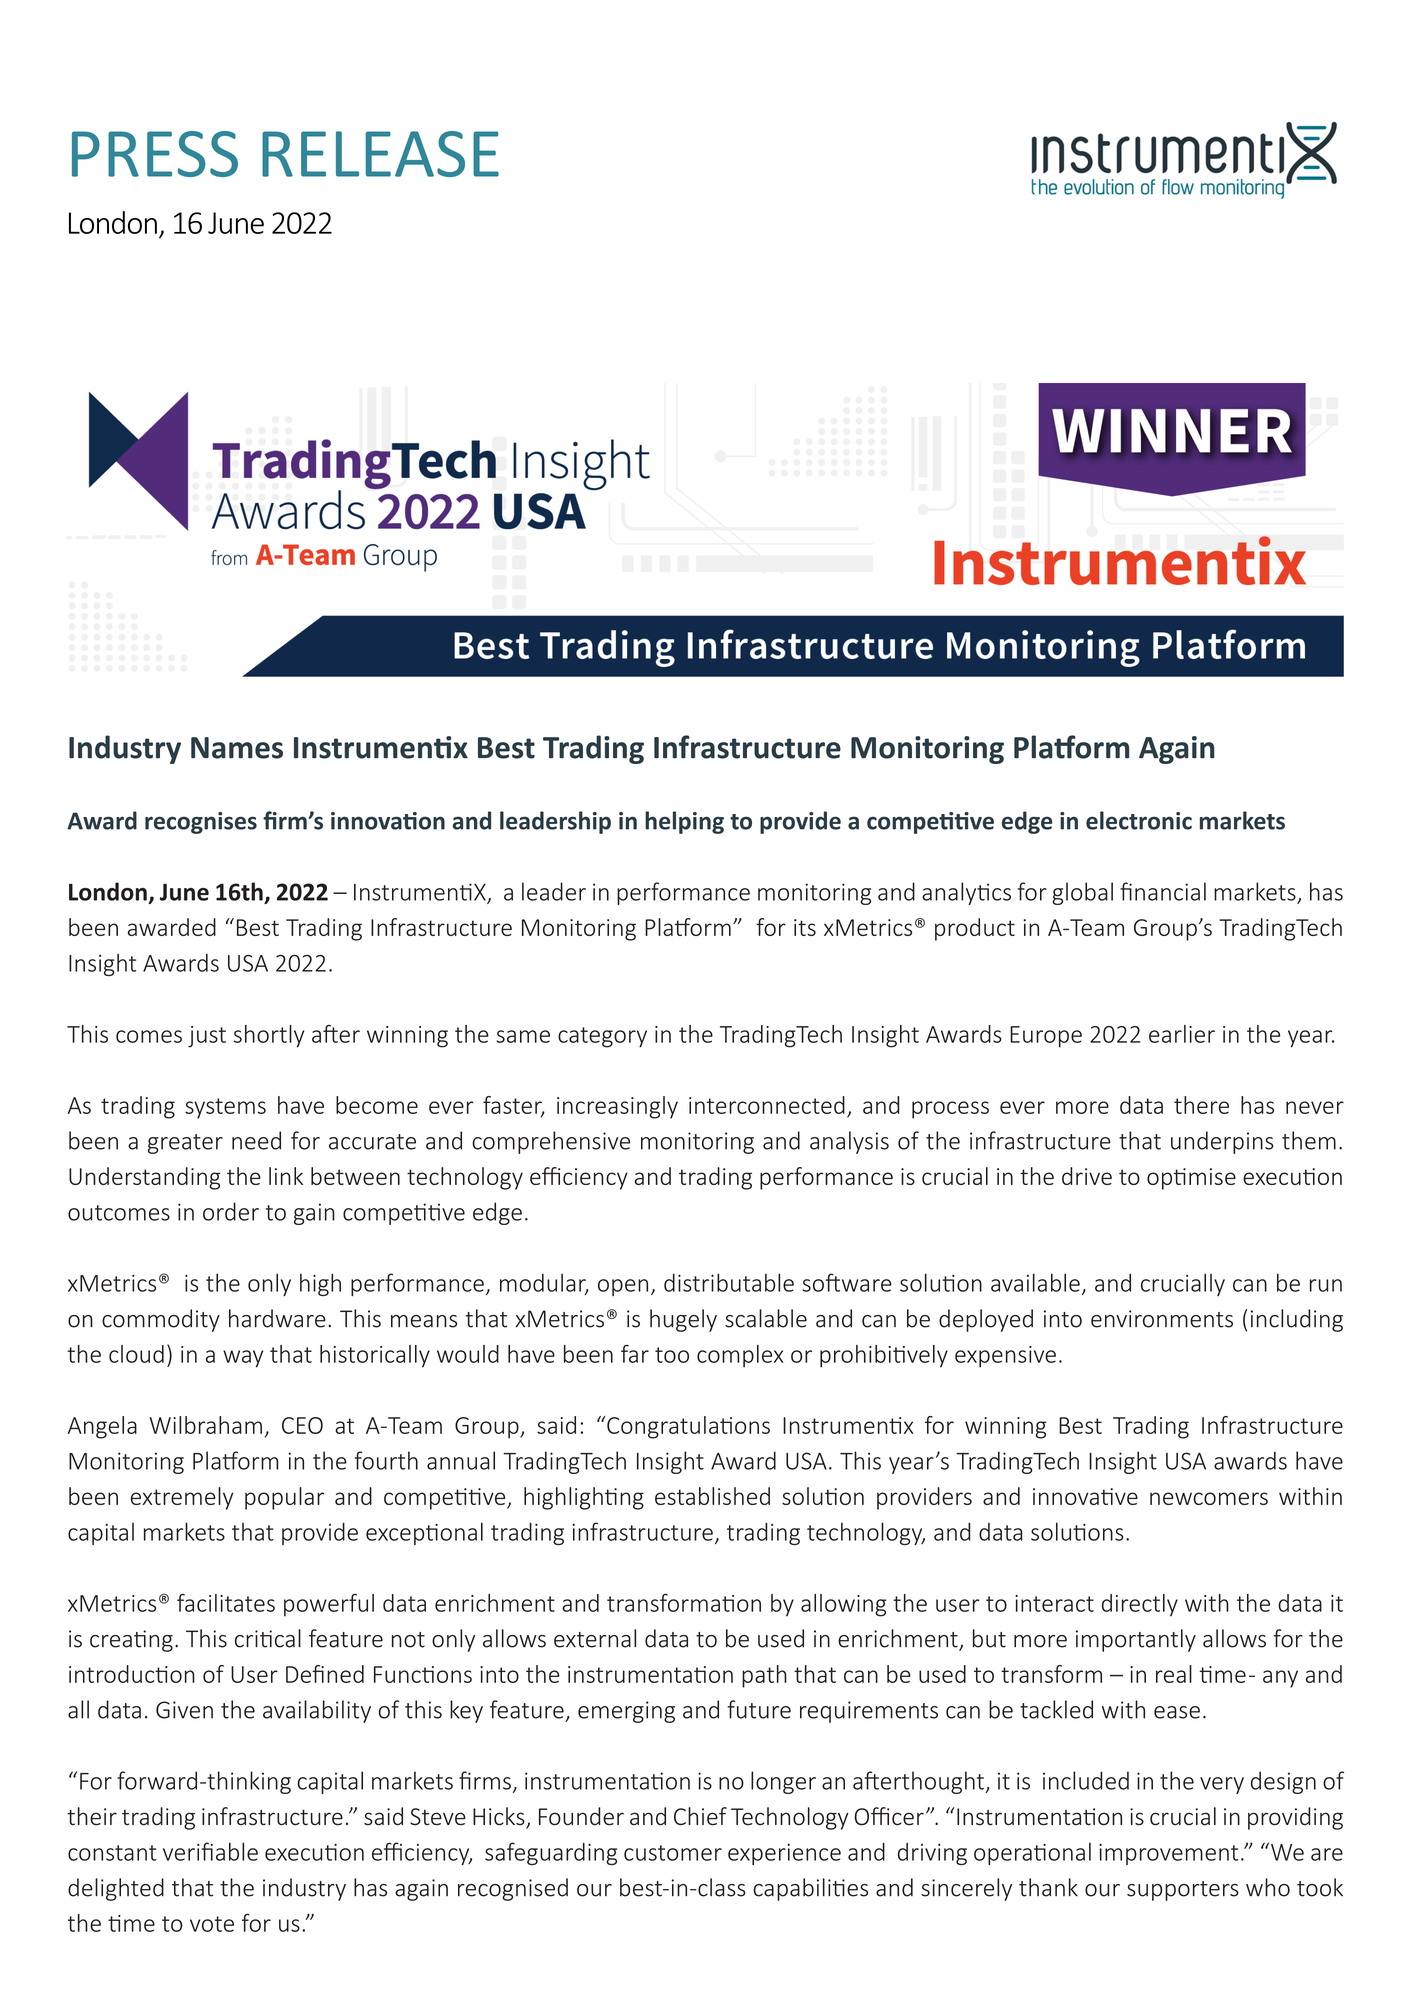 This document has height=1996, width=1411. I want to click on PRESS, so click(155, 154).
